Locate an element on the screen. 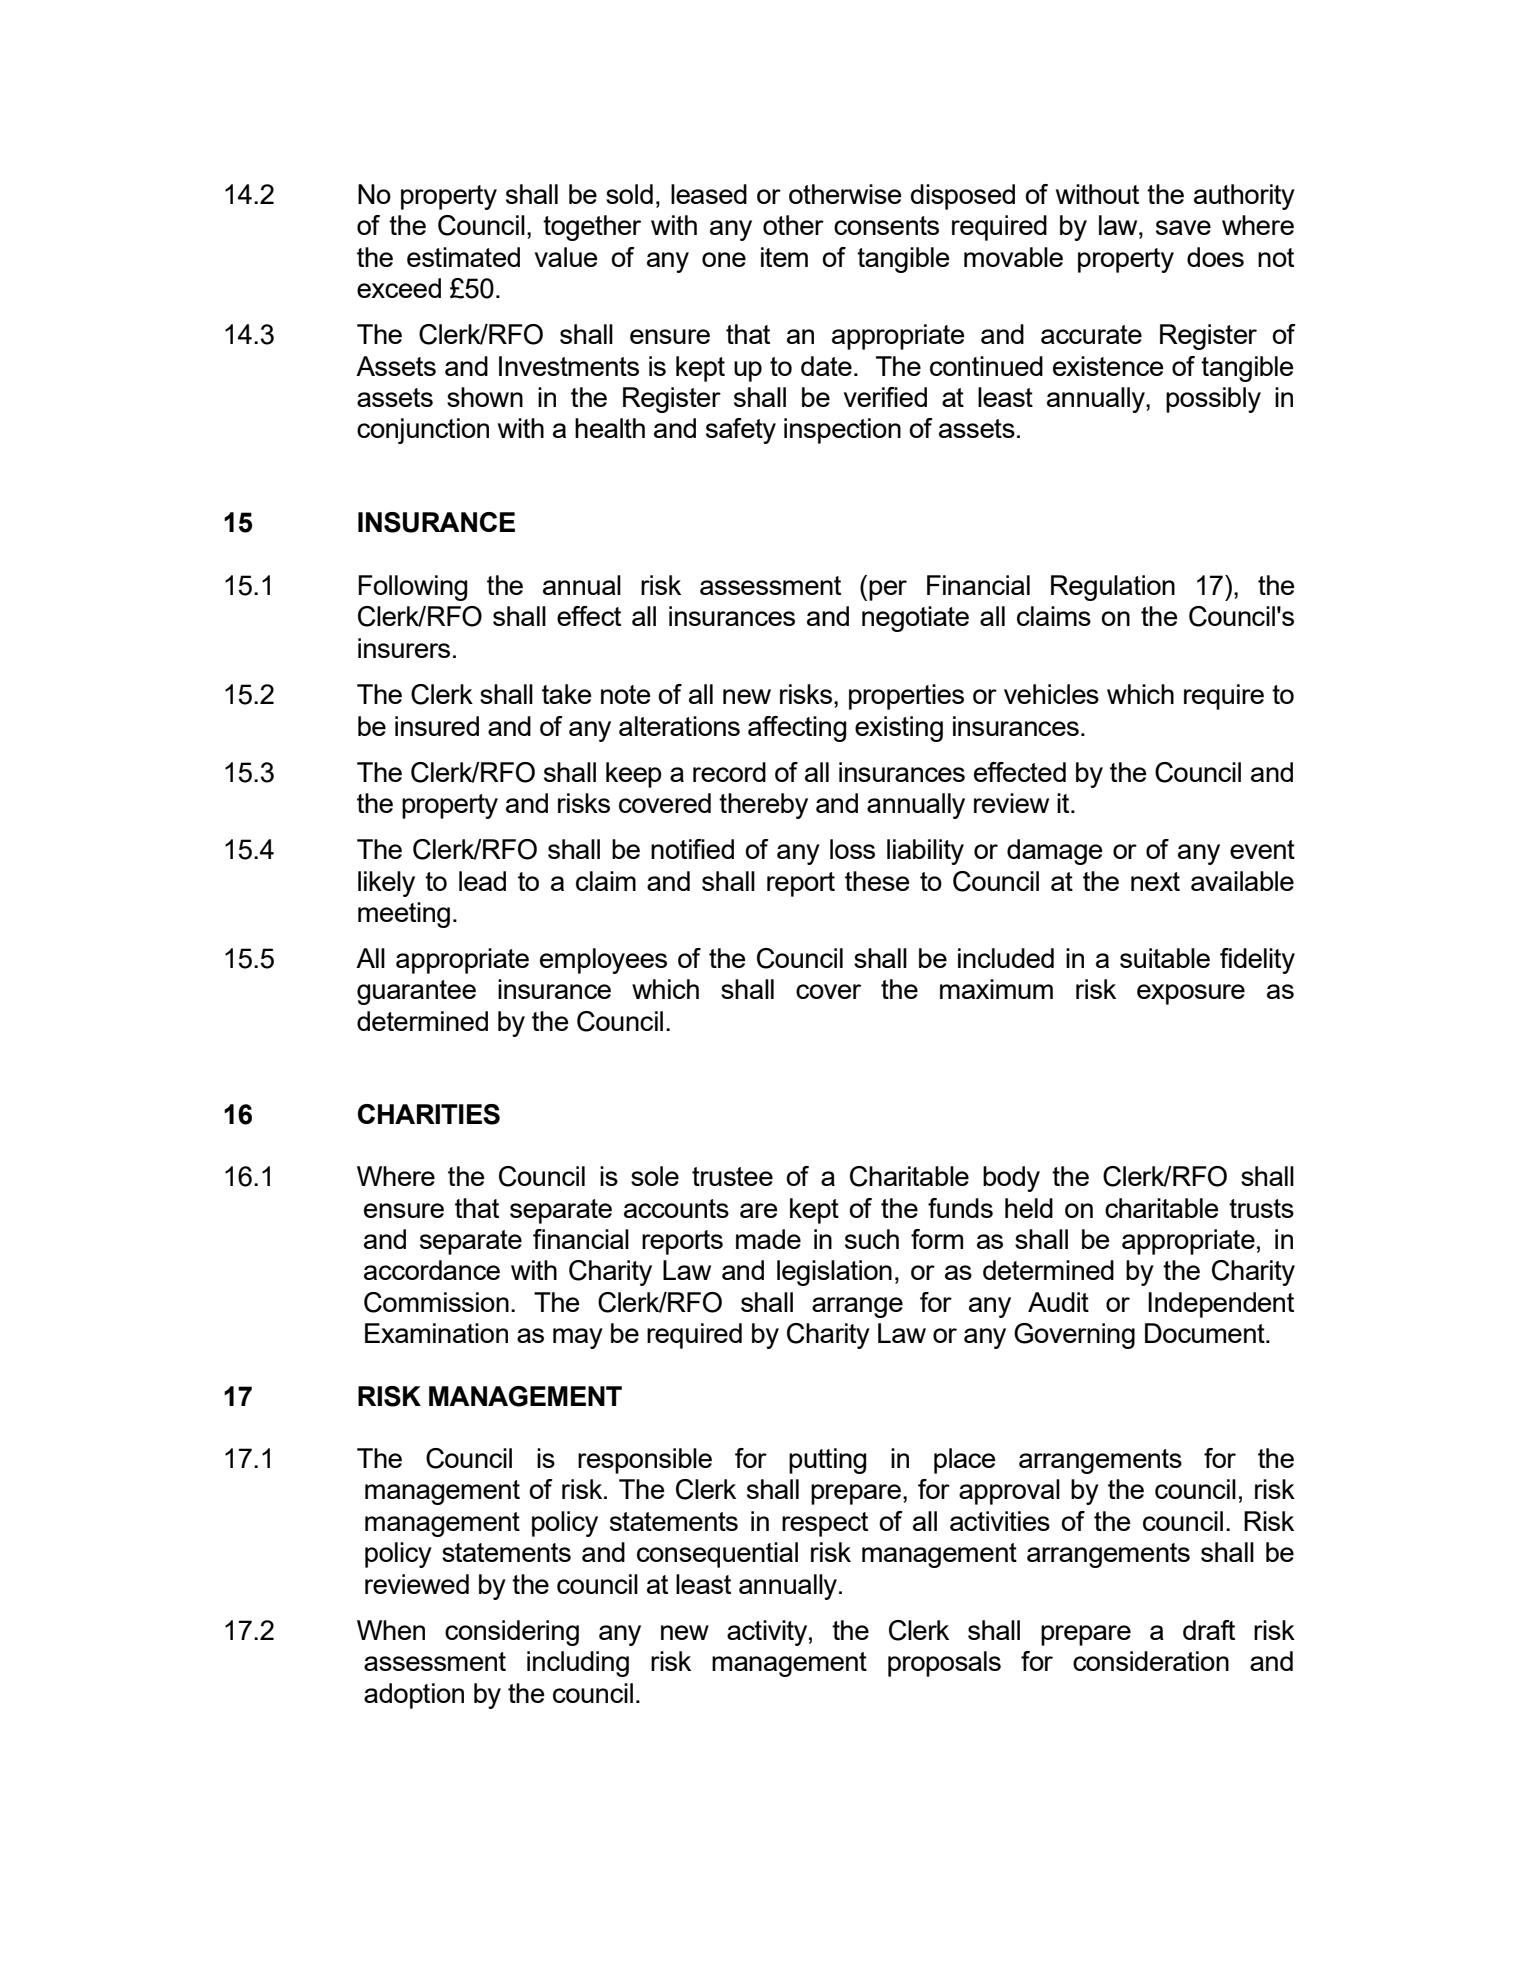 Image resolution: width=1517 pixels, height=1963 pixels. these is located at coordinates (877, 881).
